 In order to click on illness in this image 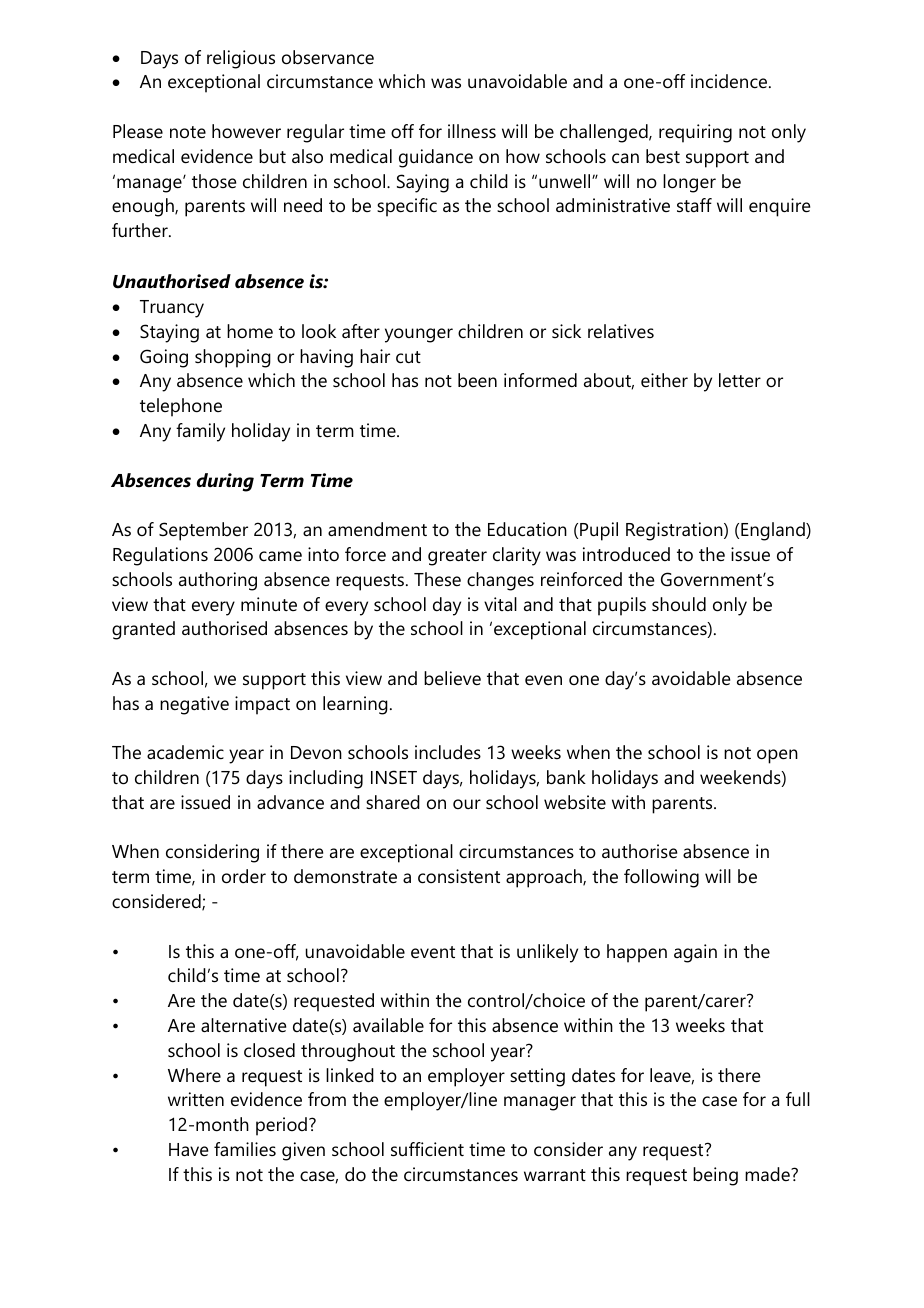, I will do `click(472, 131)`.
